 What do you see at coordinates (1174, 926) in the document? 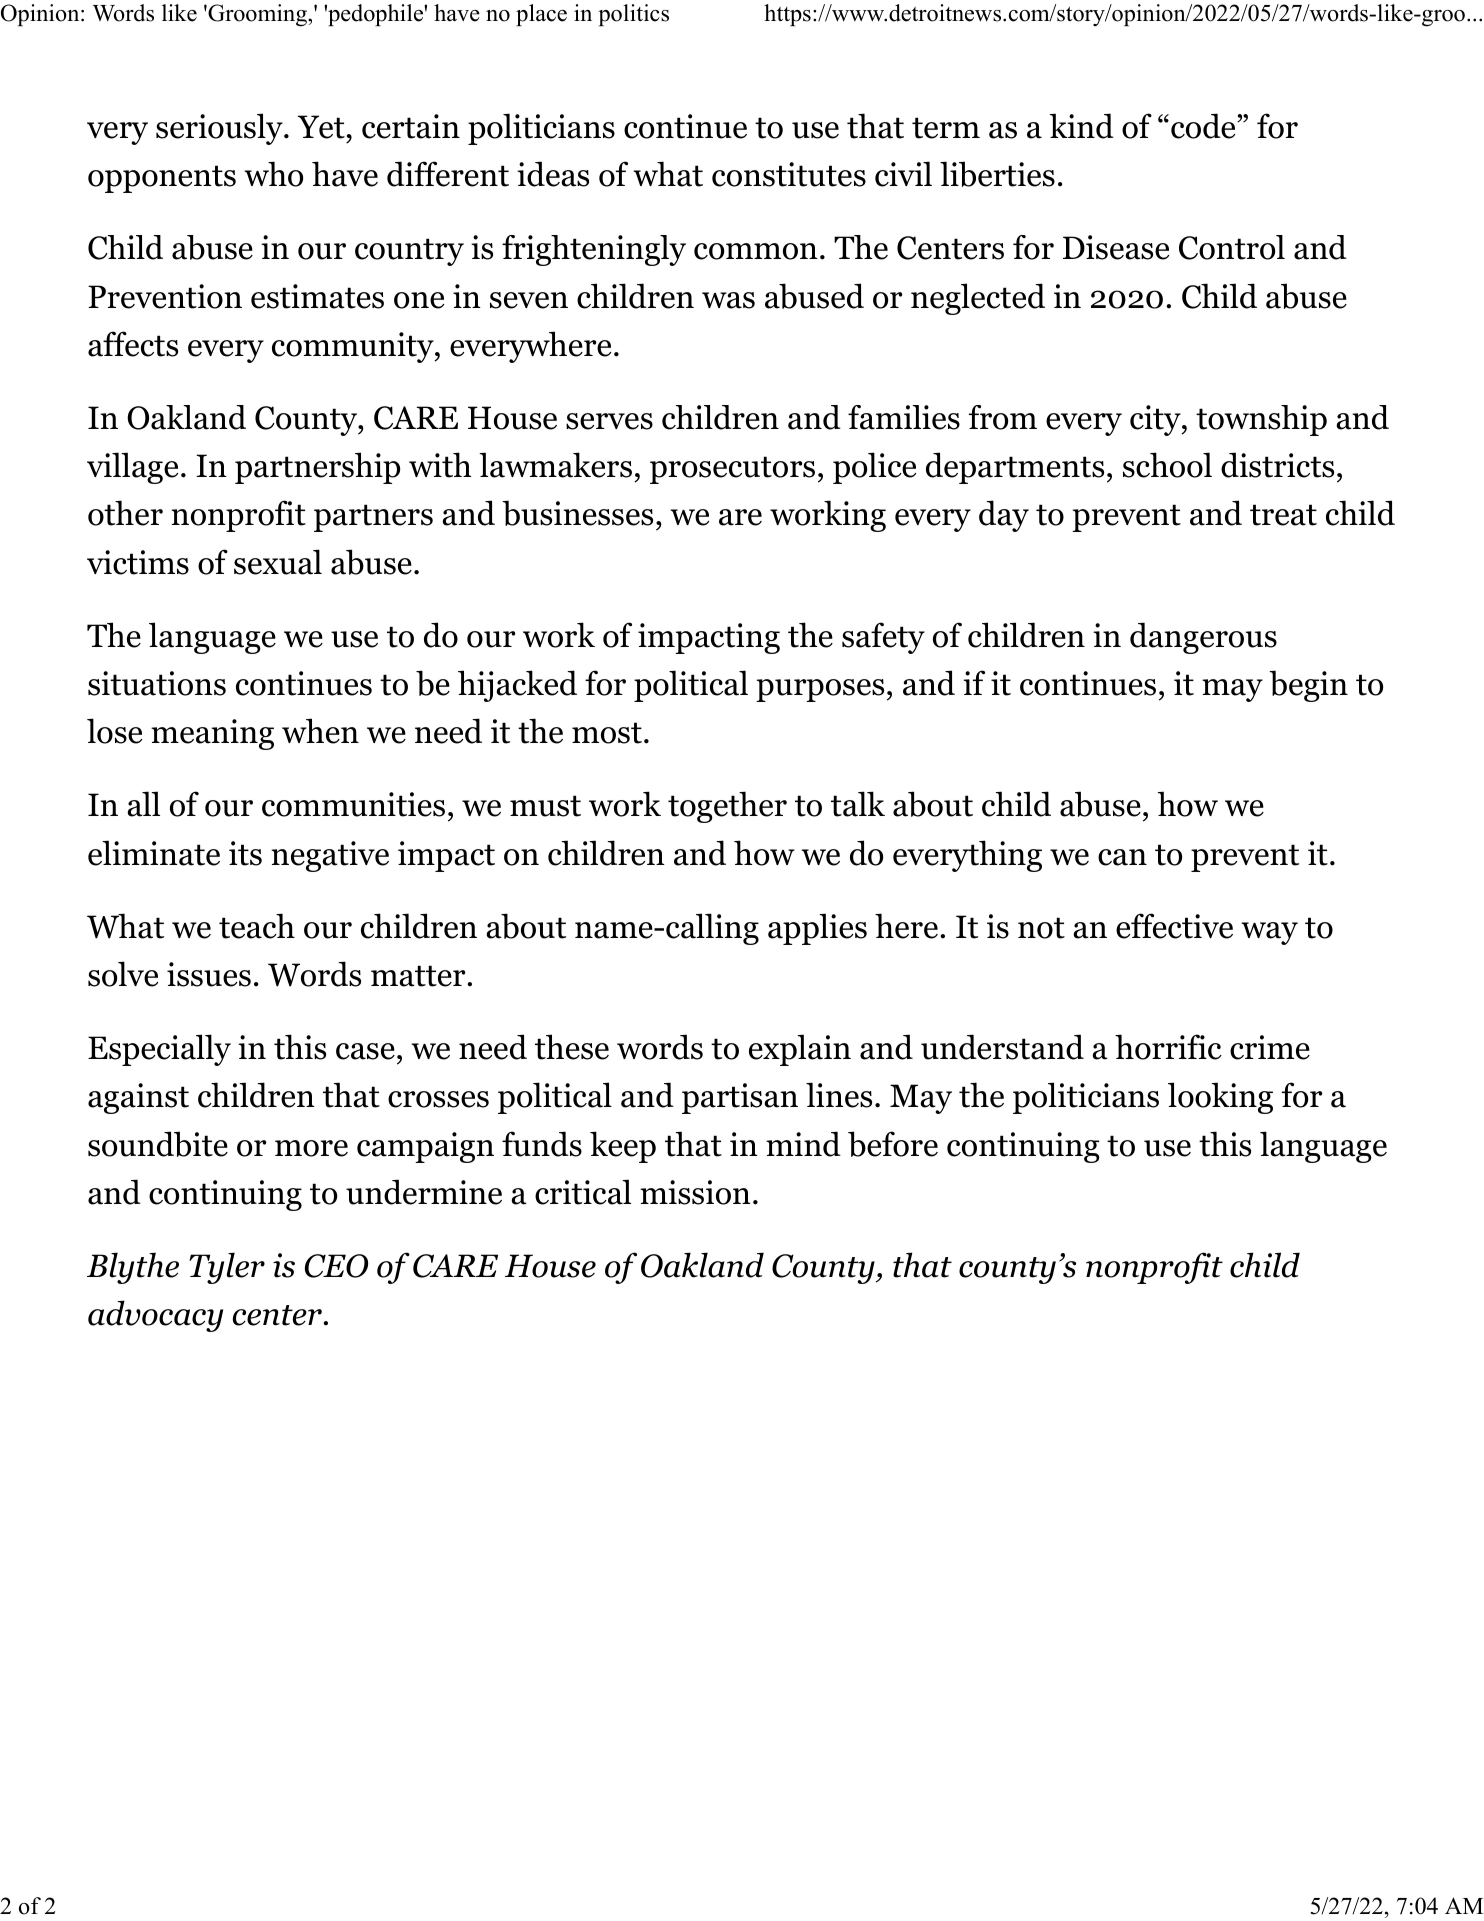
I see `effective` at bounding box center [1174, 926].
